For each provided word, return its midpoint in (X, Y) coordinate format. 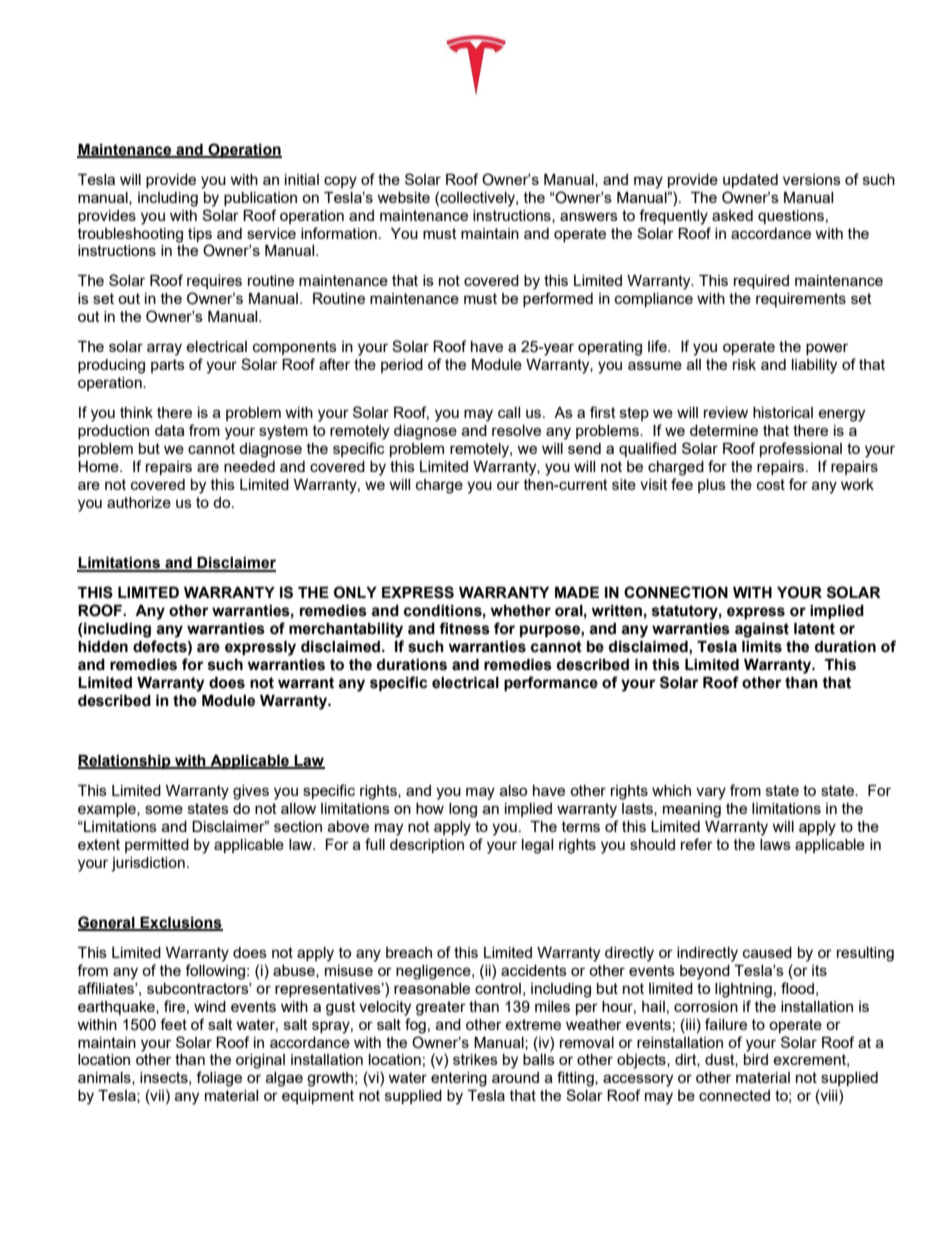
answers (589, 216)
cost (771, 484)
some (164, 809)
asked (732, 215)
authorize (139, 502)
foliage (219, 1079)
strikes (475, 1059)
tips (200, 235)
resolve (516, 430)
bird (756, 1059)
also (513, 790)
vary (711, 793)
